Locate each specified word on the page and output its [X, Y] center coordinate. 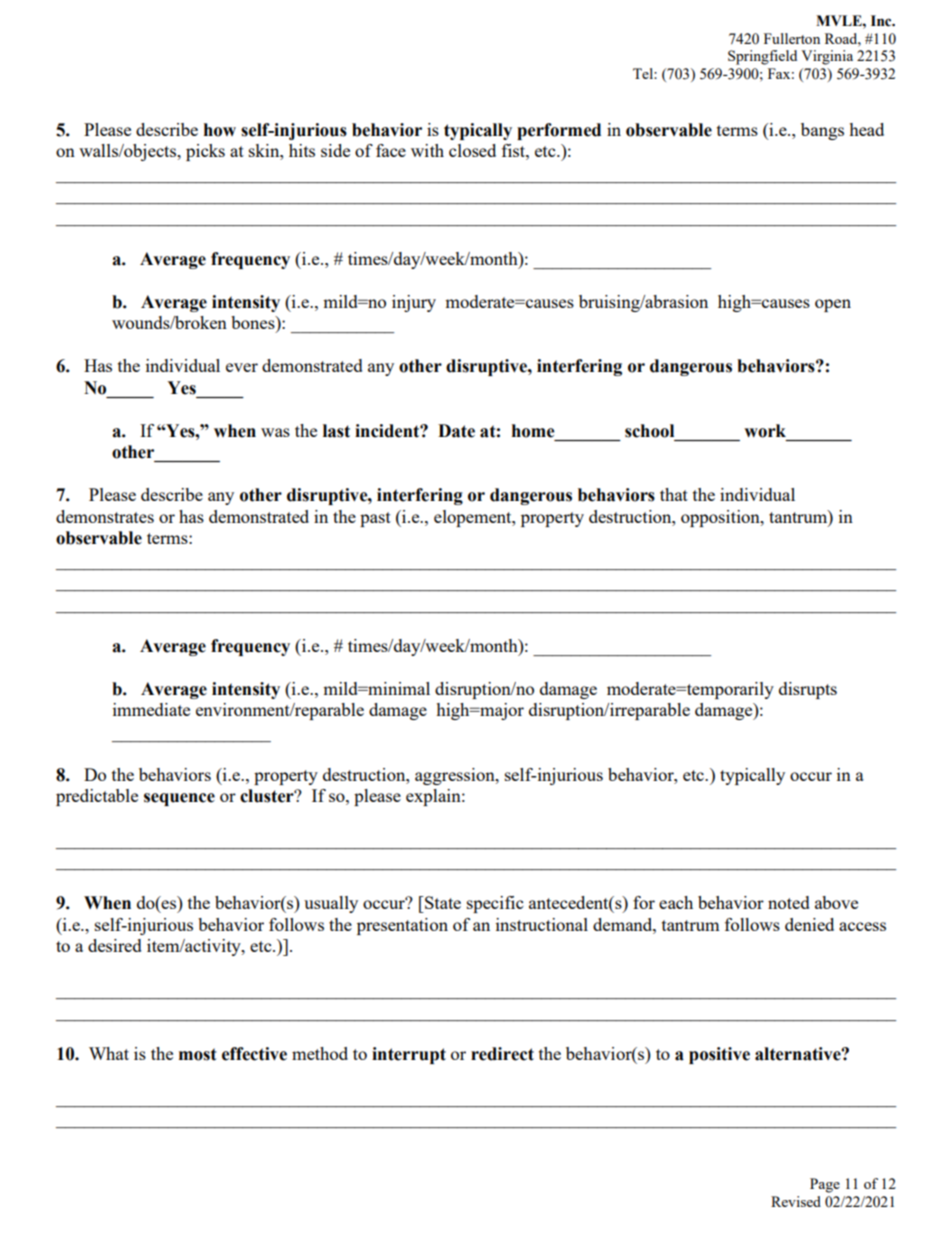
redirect [502, 1054]
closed [472, 150]
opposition [721, 518]
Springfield [762, 57]
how [220, 130]
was [275, 432]
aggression [456, 776]
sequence [179, 799]
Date [456, 431]
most [198, 1054]
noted [789, 902]
